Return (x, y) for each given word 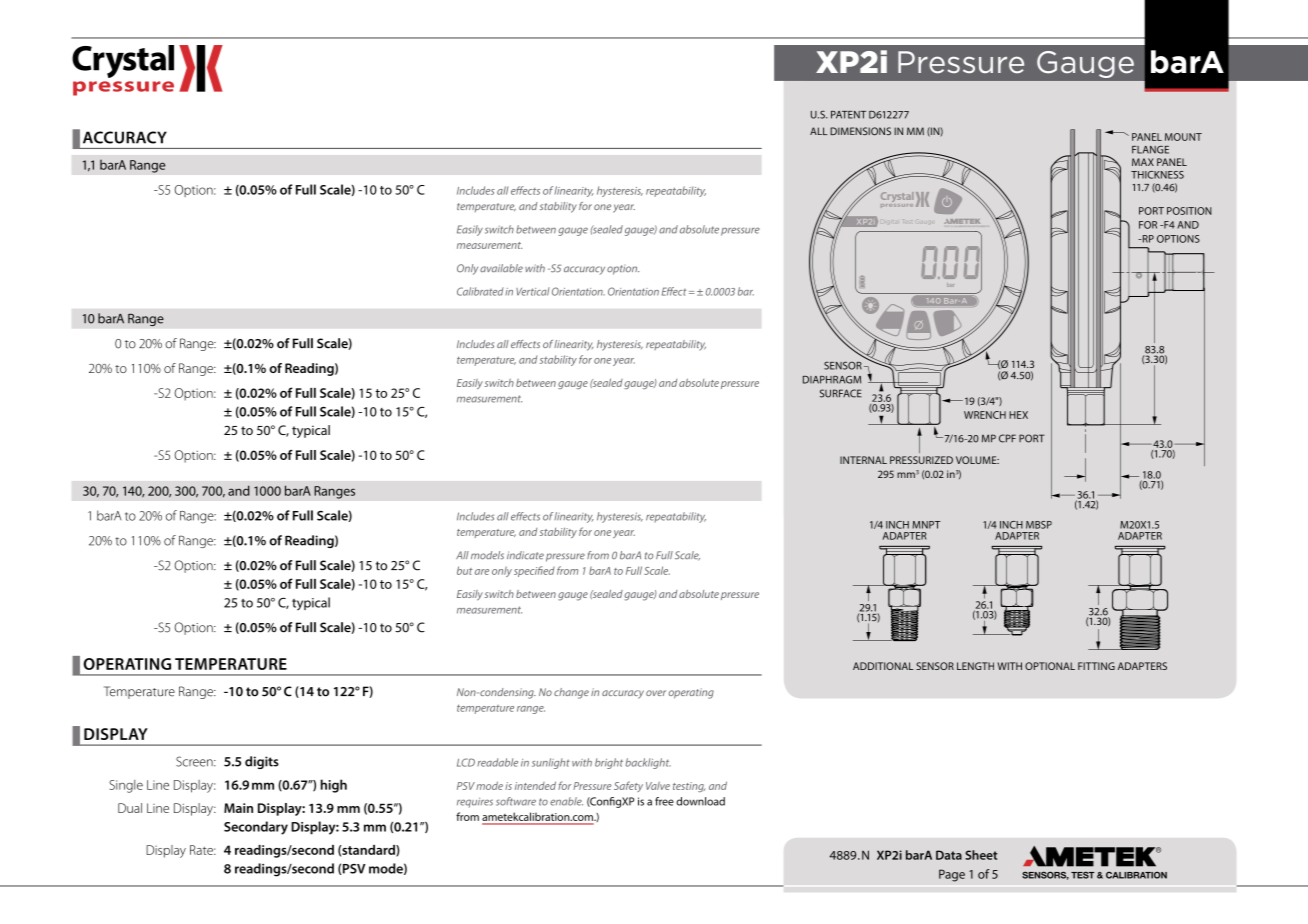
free (664, 801)
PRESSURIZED (921, 460)
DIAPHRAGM (832, 380)
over (656, 693)
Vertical (533, 291)
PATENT (848, 115)
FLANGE (1150, 150)
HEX (1018, 415)
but (465, 570)
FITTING (1096, 666)
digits (262, 762)
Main (238, 808)
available (501, 268)
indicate (525, 555)
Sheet (981, 855)
